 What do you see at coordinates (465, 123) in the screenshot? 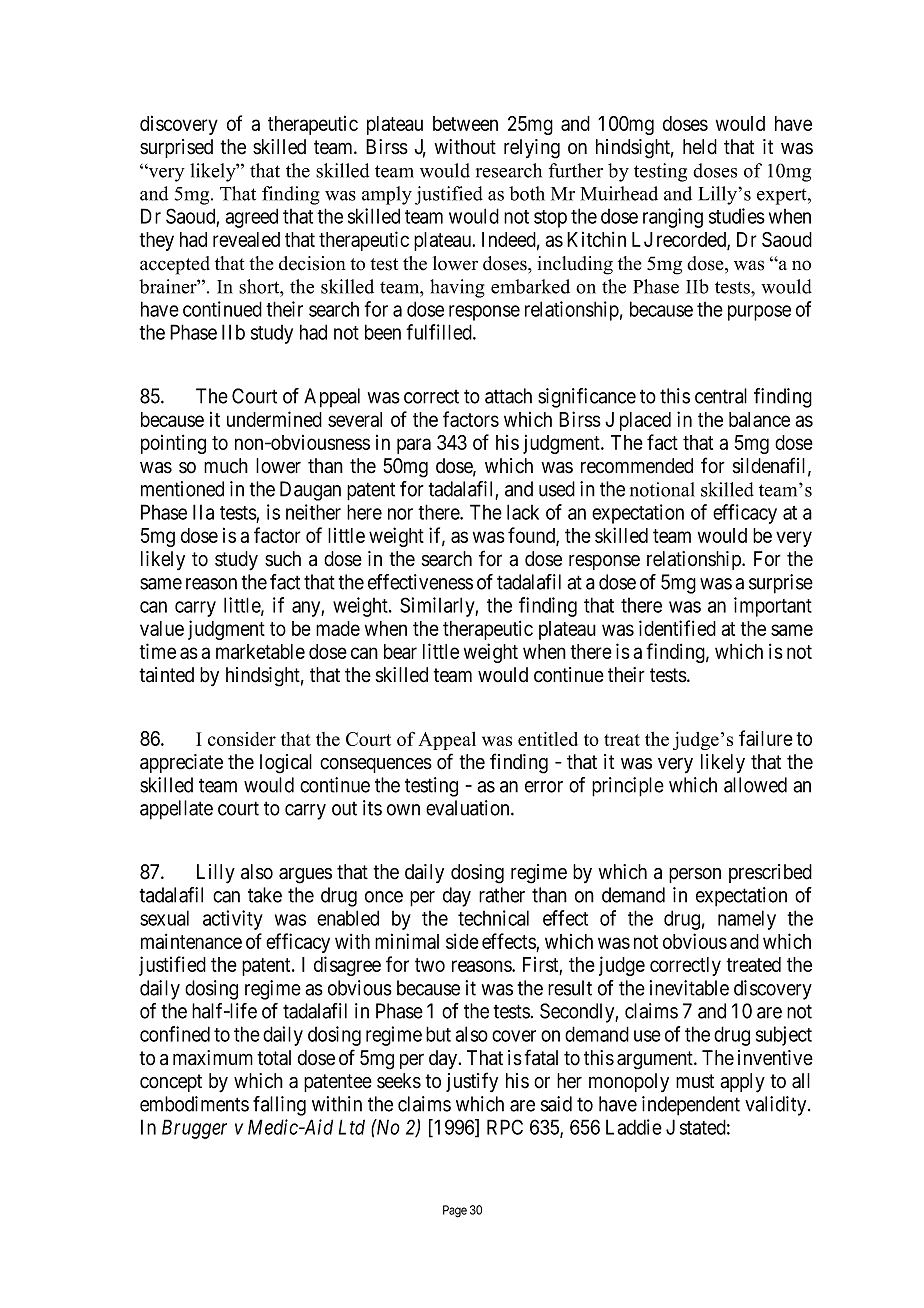
I see `between` at bounding box center [465, 123].
